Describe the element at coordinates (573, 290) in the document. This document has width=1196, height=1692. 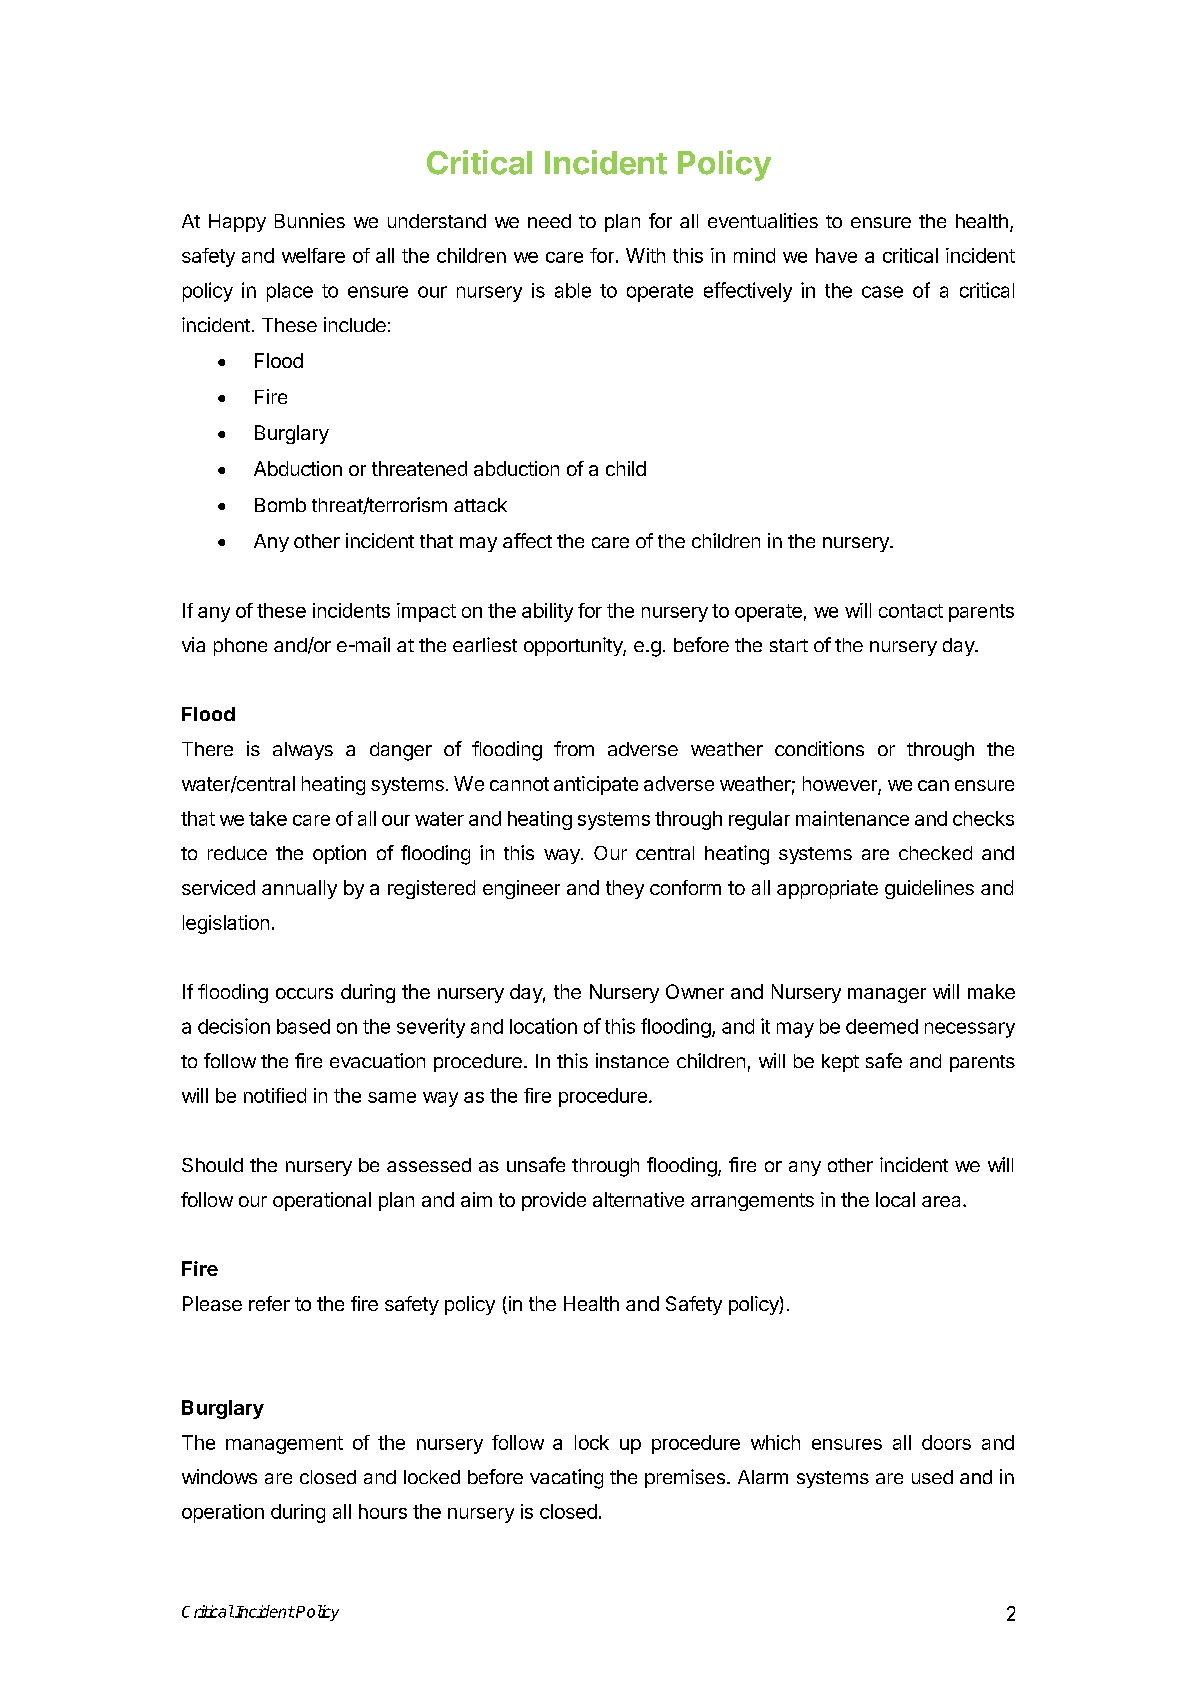
I see `able` at that location.
